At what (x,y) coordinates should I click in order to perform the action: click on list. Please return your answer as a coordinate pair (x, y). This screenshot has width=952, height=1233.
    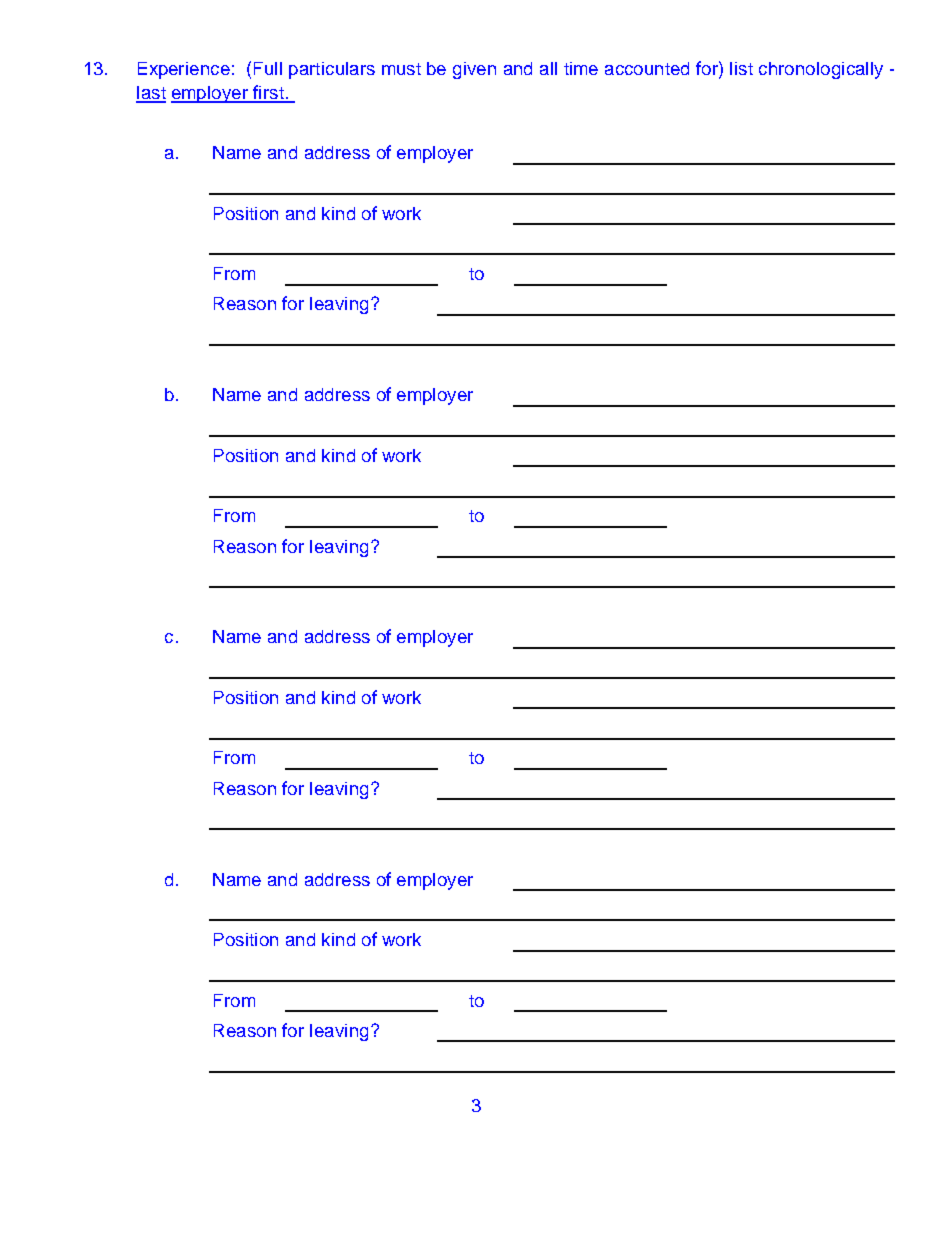
    Looking at the image, I should click on (741, 68).
